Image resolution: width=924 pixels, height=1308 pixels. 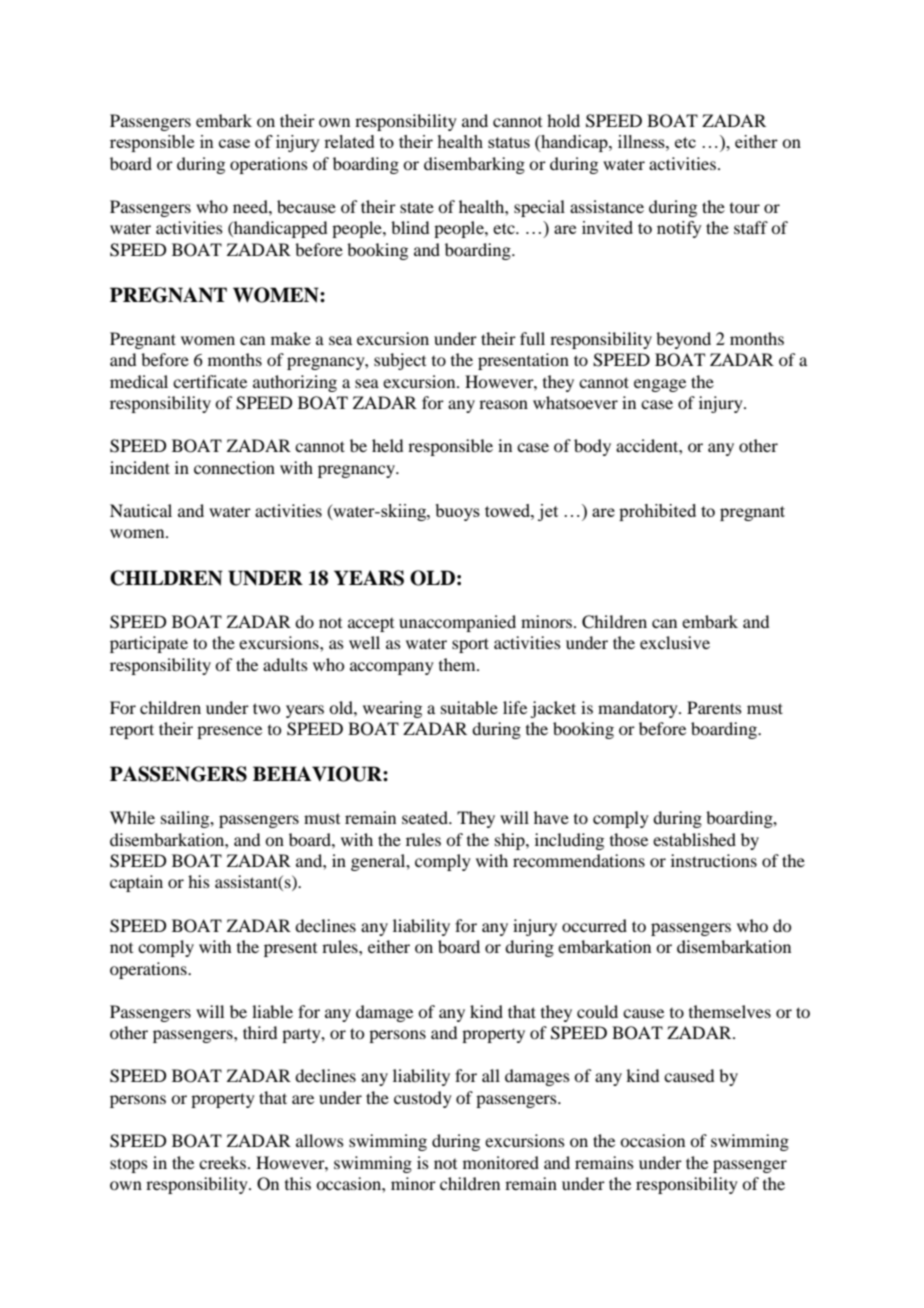 I want to click on participate, so click(x=149, y=644).
